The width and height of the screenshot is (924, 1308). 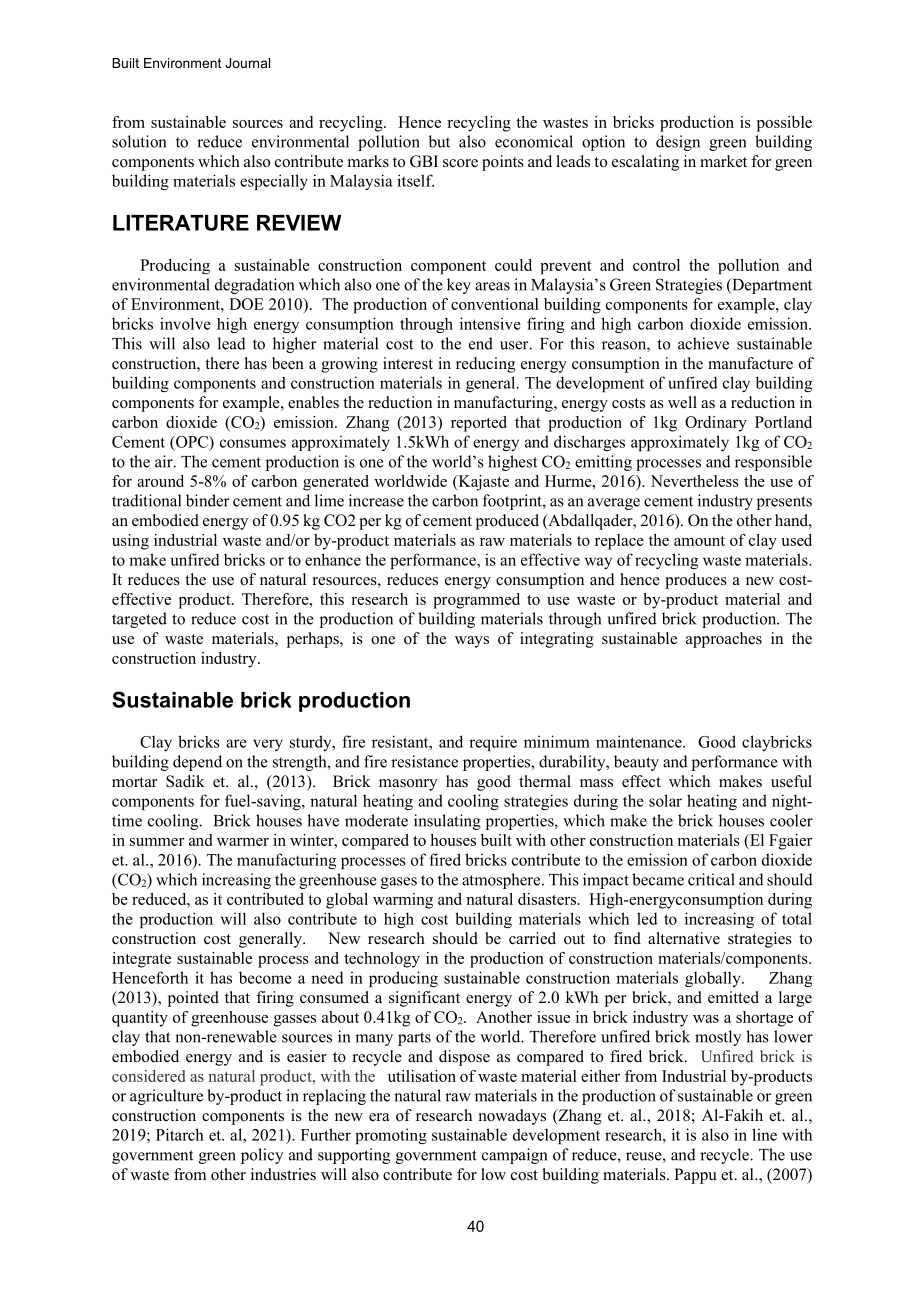 I want to click on policy, so click(x=262, y=1156).
